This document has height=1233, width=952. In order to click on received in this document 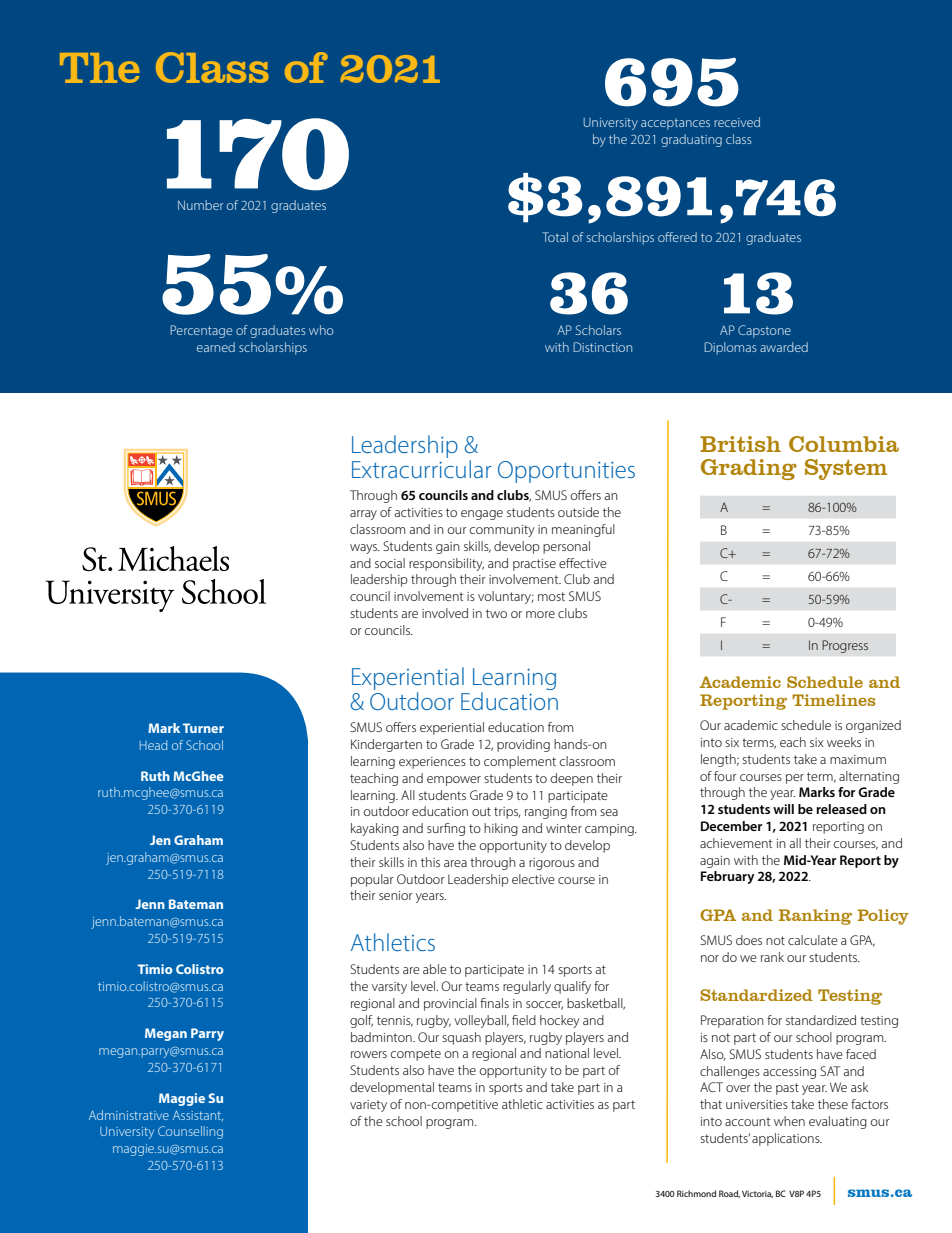, I will do `click(737, 122)`.
